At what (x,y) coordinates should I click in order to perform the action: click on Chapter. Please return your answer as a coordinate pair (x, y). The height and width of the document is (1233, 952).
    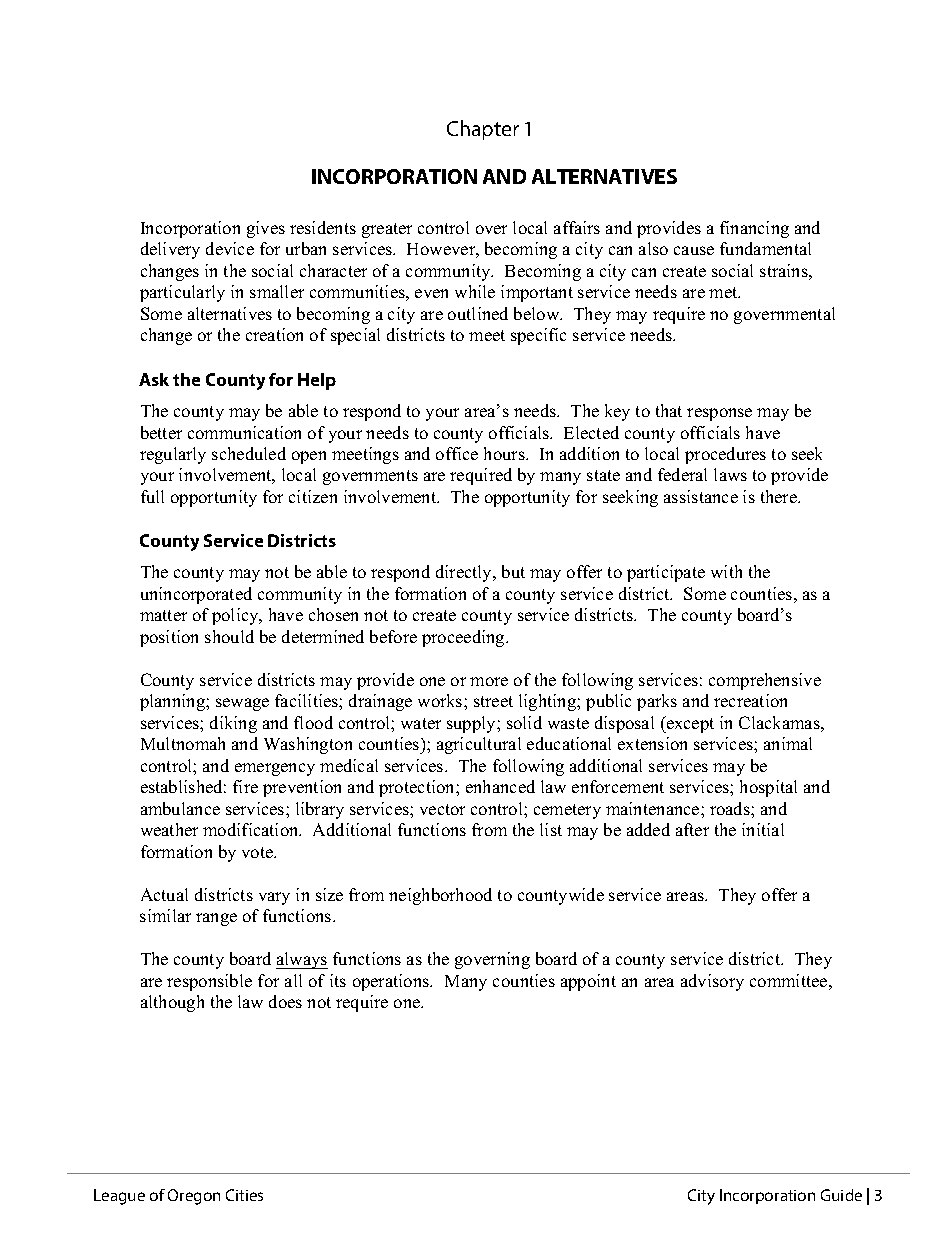
    Looking at the image, I should click on (483, 130).
